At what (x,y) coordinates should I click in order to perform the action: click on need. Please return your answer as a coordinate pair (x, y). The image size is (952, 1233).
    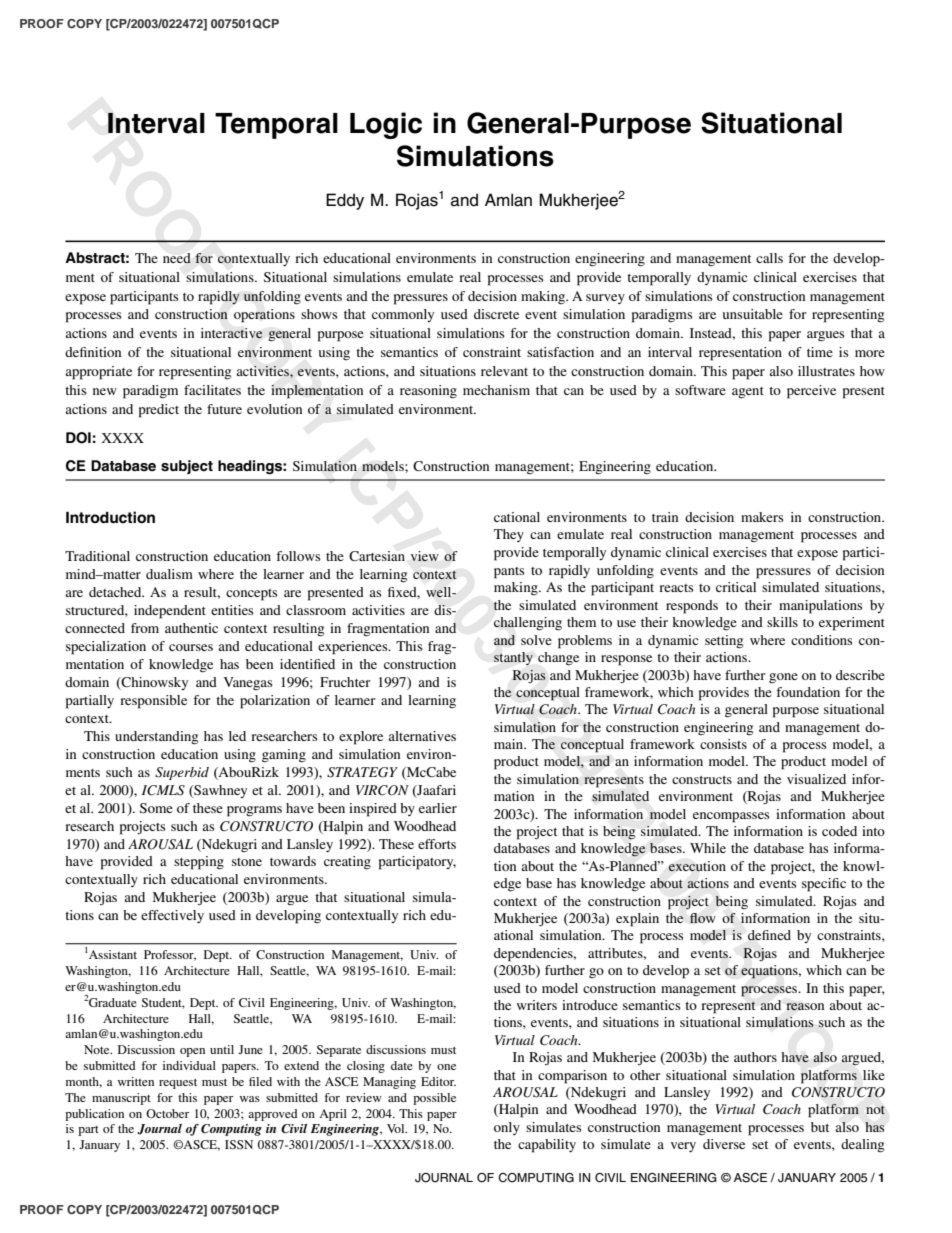
    Looking at the image, I should click on (177, 258).
